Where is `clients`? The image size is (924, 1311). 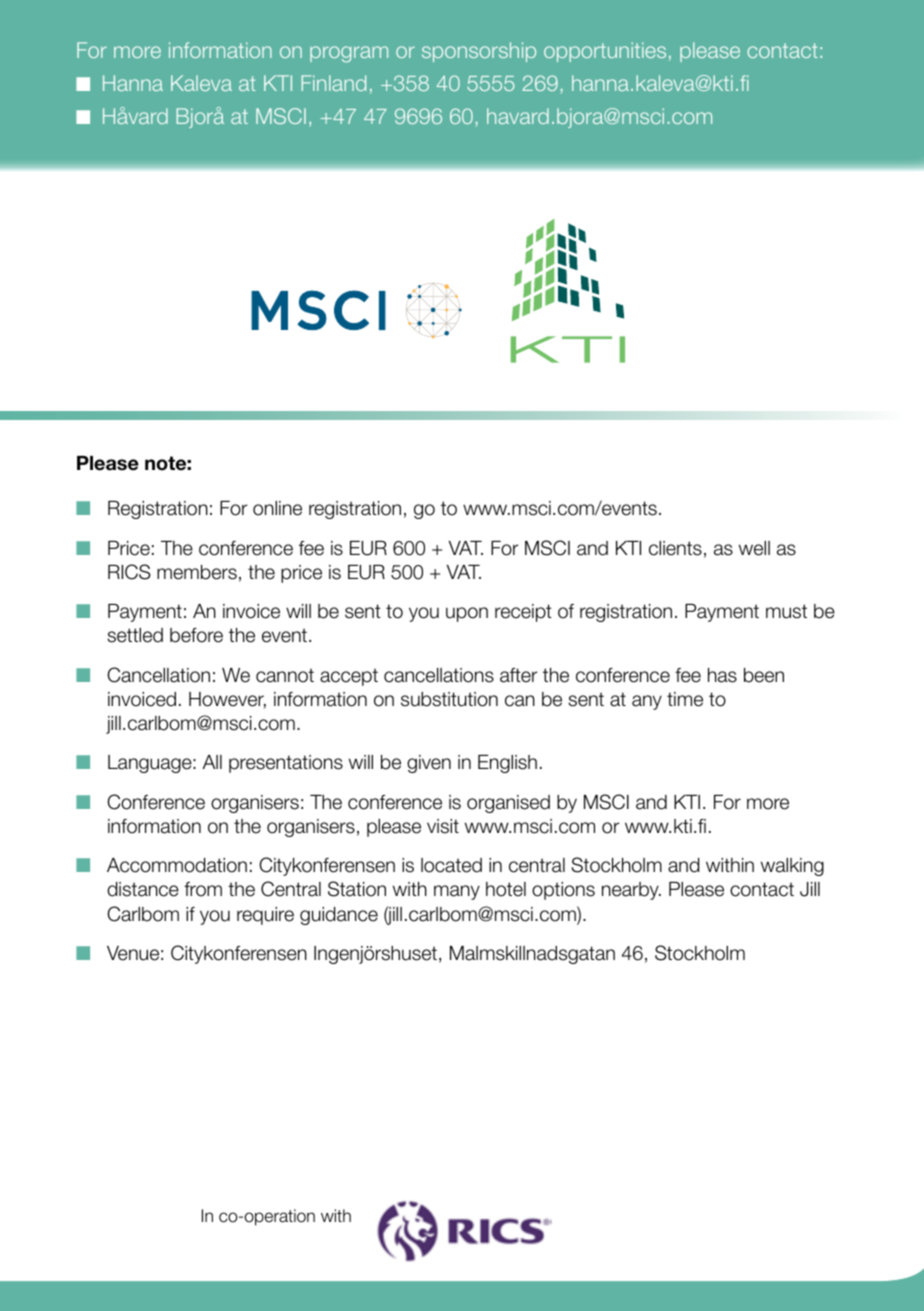
clients is located at coordinates (675, 548).
